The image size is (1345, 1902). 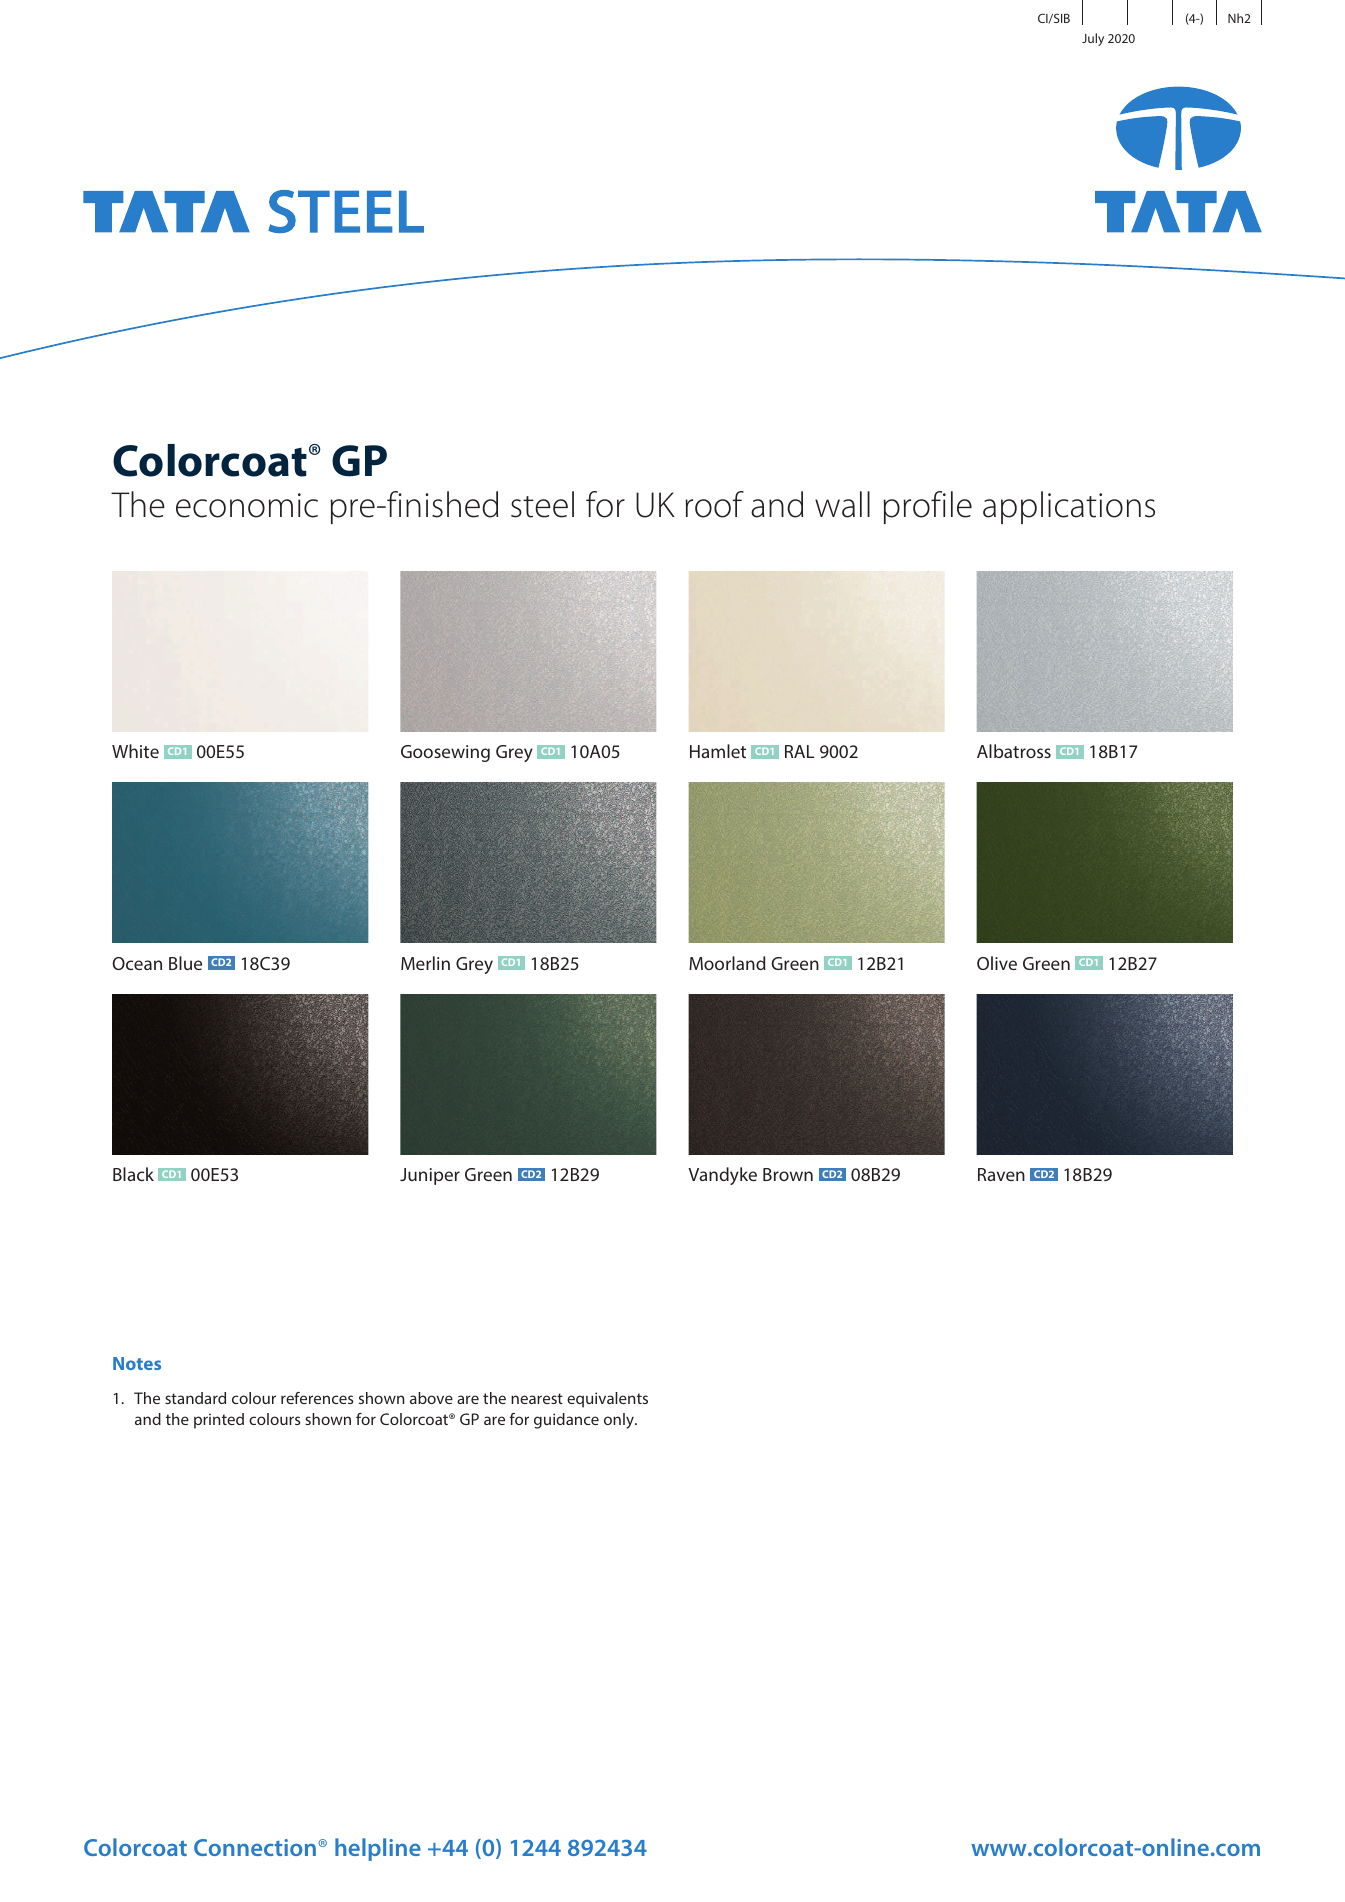 What do you see at coordinates (542, 504) in the image?
I see `steel` at bounding box center [542, 504].
